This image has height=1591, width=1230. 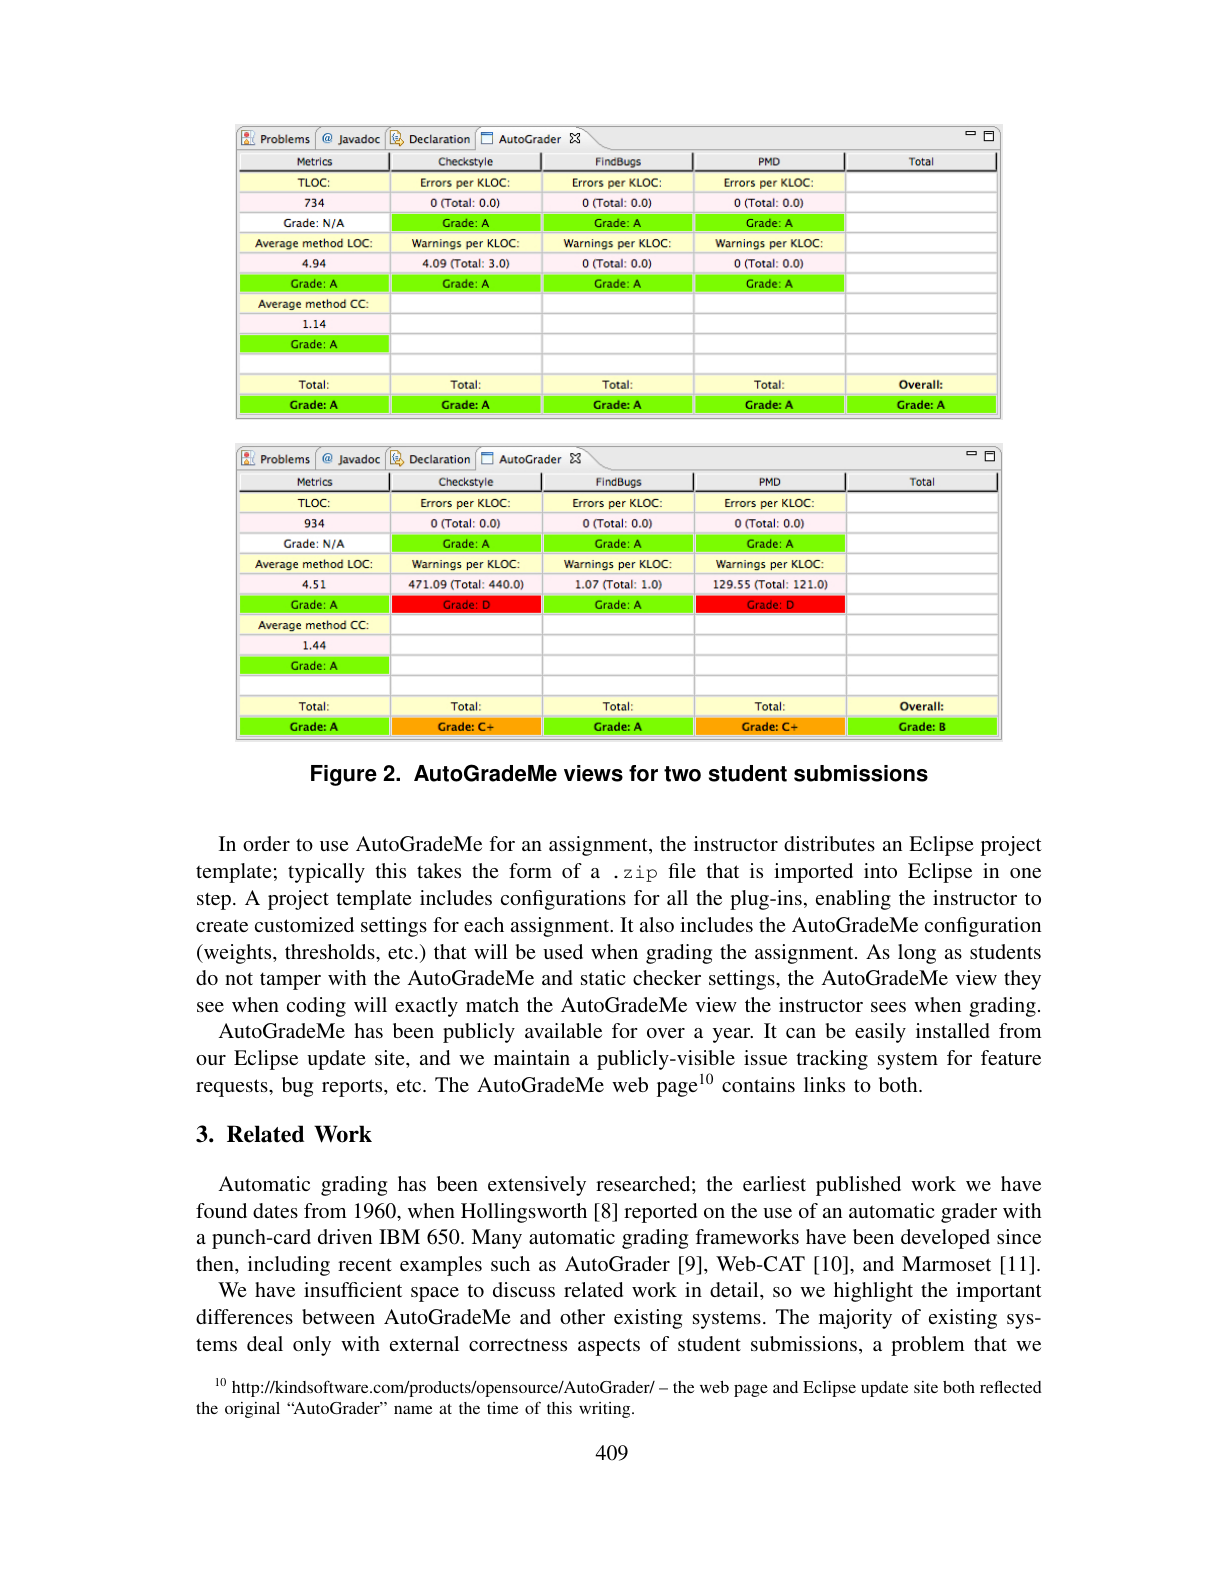 What do you see at coordinates (682, 774) in the image?
I see `two` at bounding box center [682, 774].
